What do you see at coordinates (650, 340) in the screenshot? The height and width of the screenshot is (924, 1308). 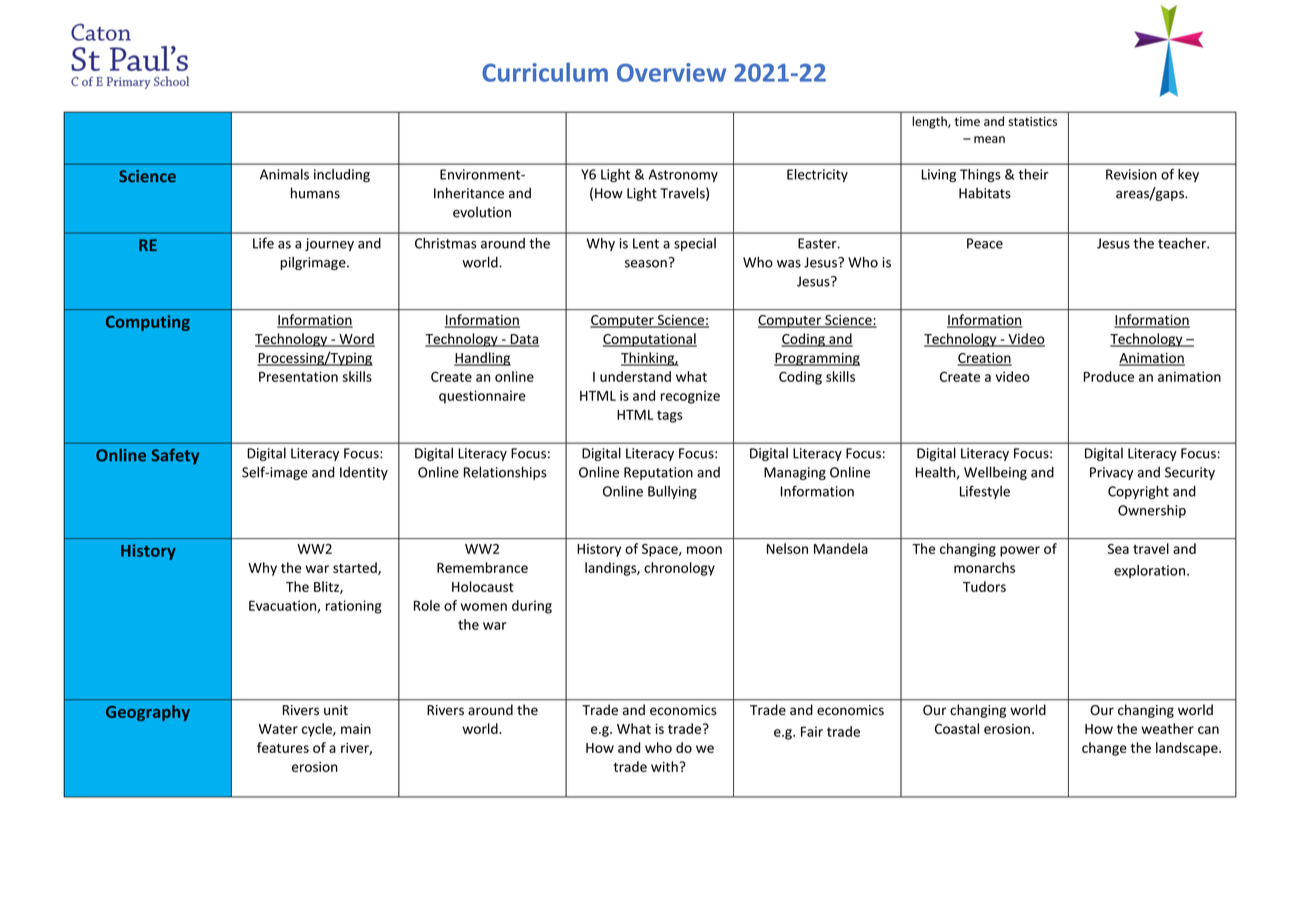 I see `Computational` at bounding box center [650, 340].
